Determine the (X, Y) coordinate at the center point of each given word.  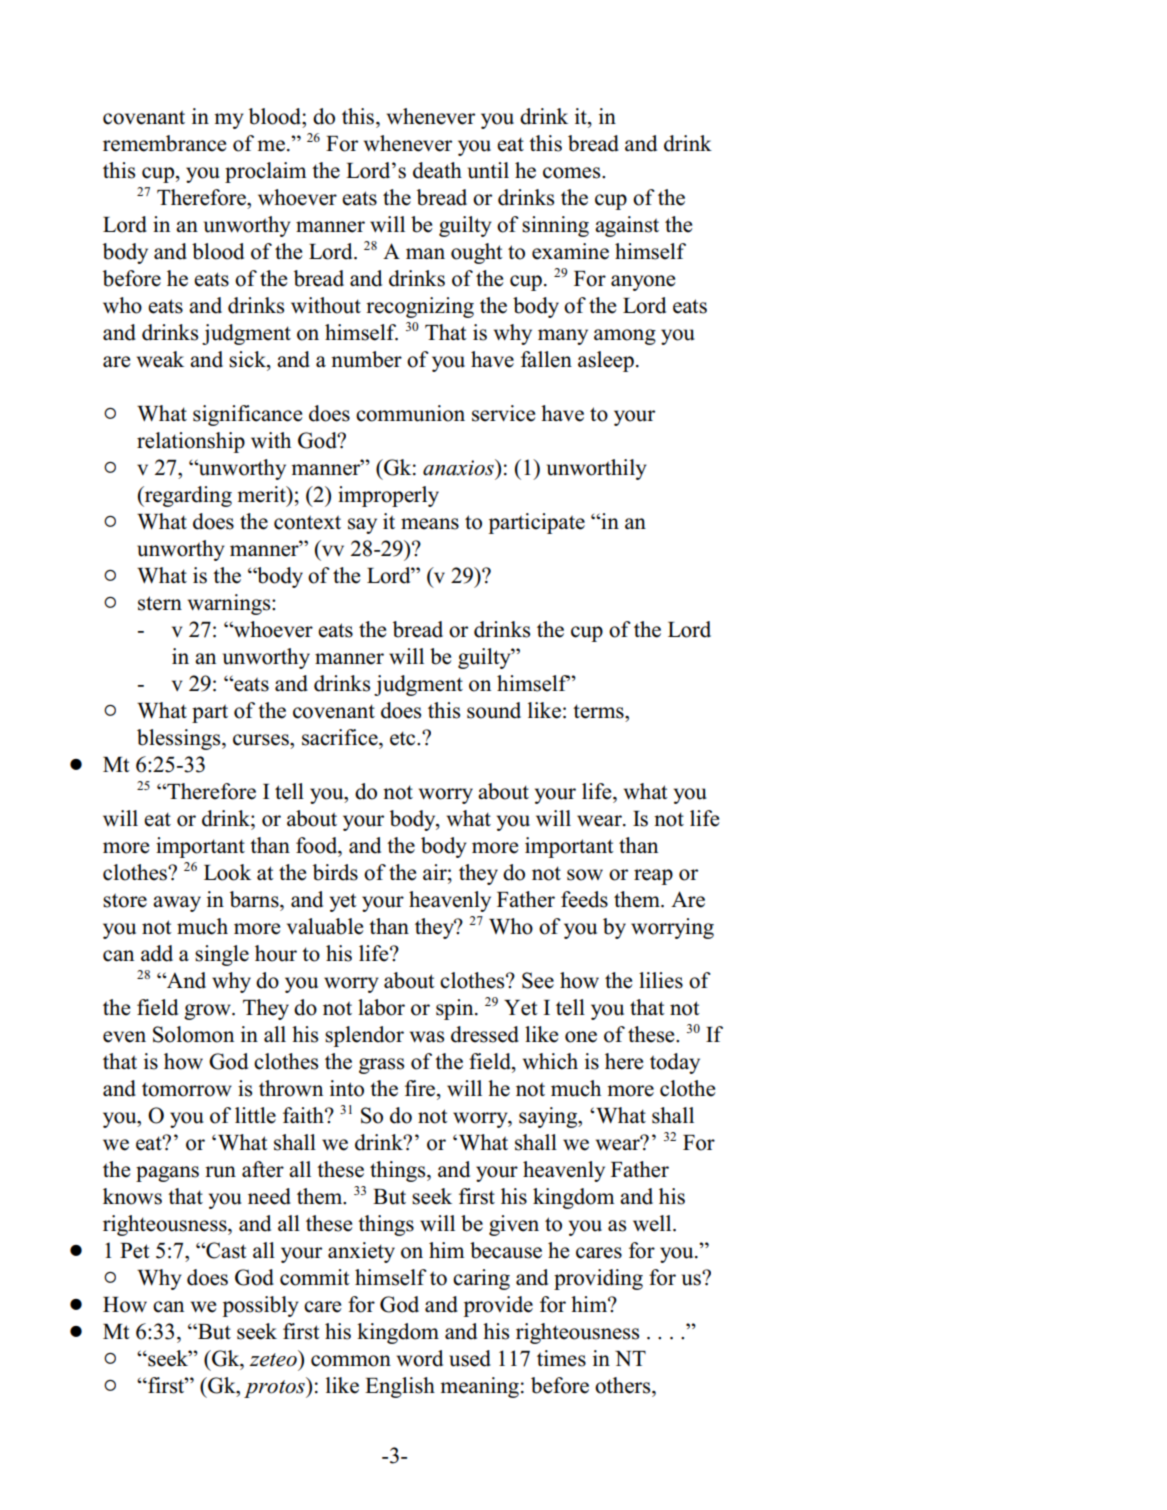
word (420, 1358)
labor (381, 1007)
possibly (260, 1306)
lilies (661, 980)
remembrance (164, 143)
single (222, 955)
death (437, 170)
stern (160, 603)
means (430, 524)
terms (599, 711)
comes (573, 173)
